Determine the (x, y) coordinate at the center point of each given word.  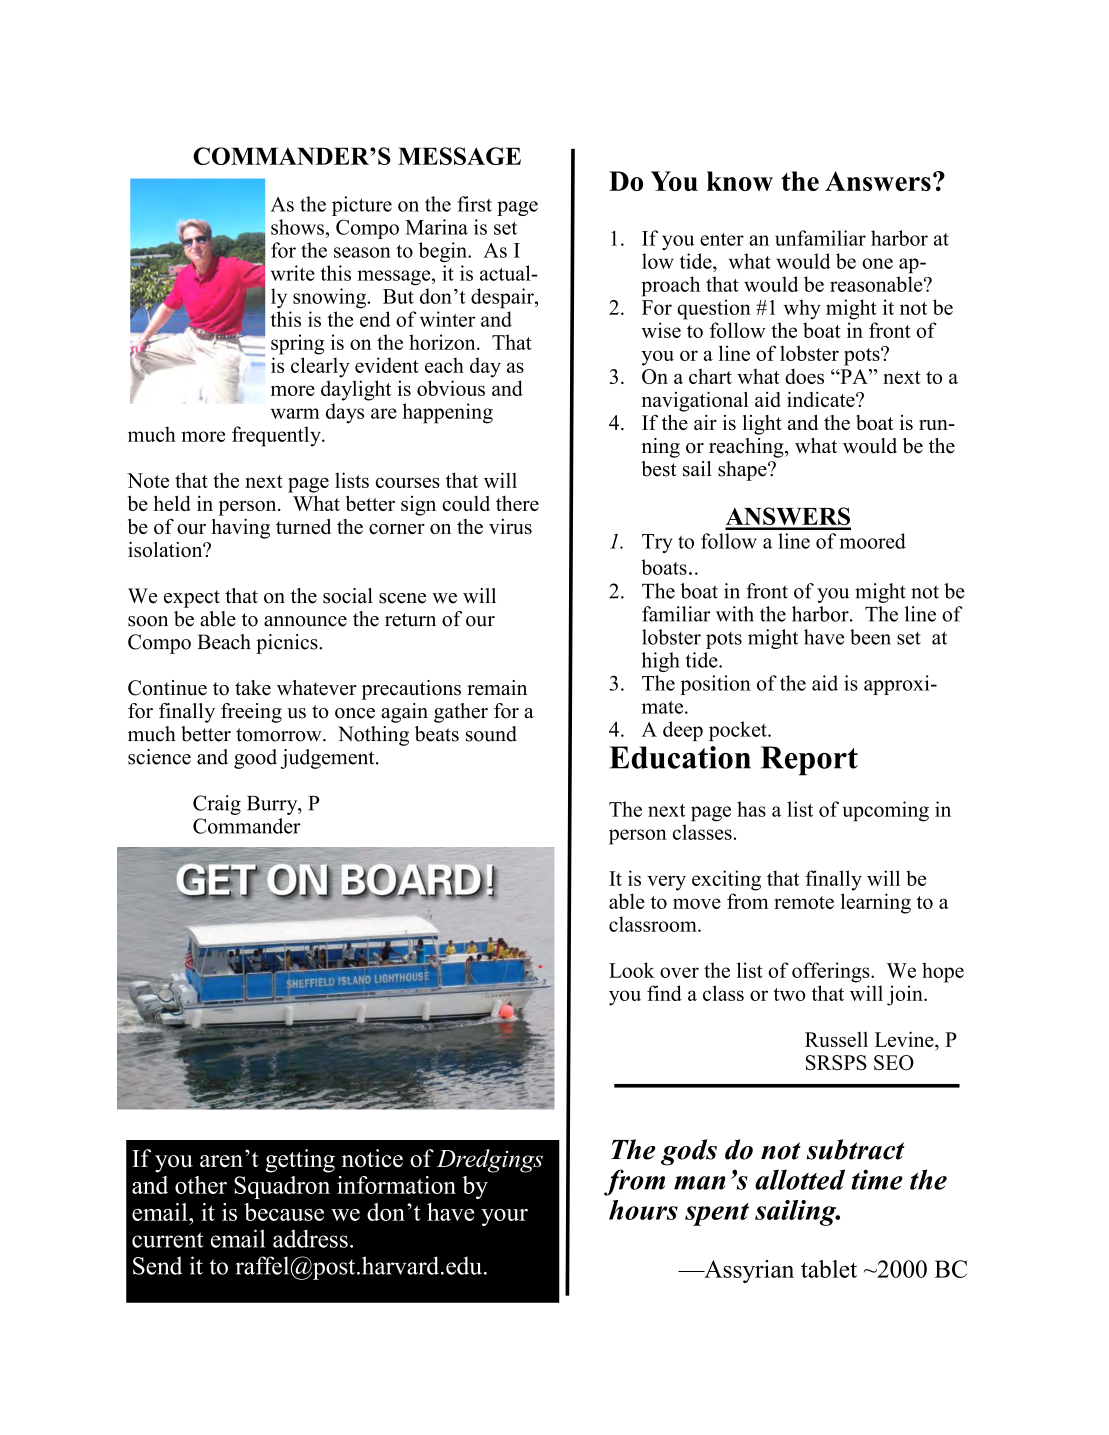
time (877, 1179)
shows (297, 227)
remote (804, 902)
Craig (217, 805)
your (504, 1217)
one (877, 263)
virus (510, 526)
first (475, 204)
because (284, 1212)
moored (872, 541)
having (241, 529)
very (666, 883)
